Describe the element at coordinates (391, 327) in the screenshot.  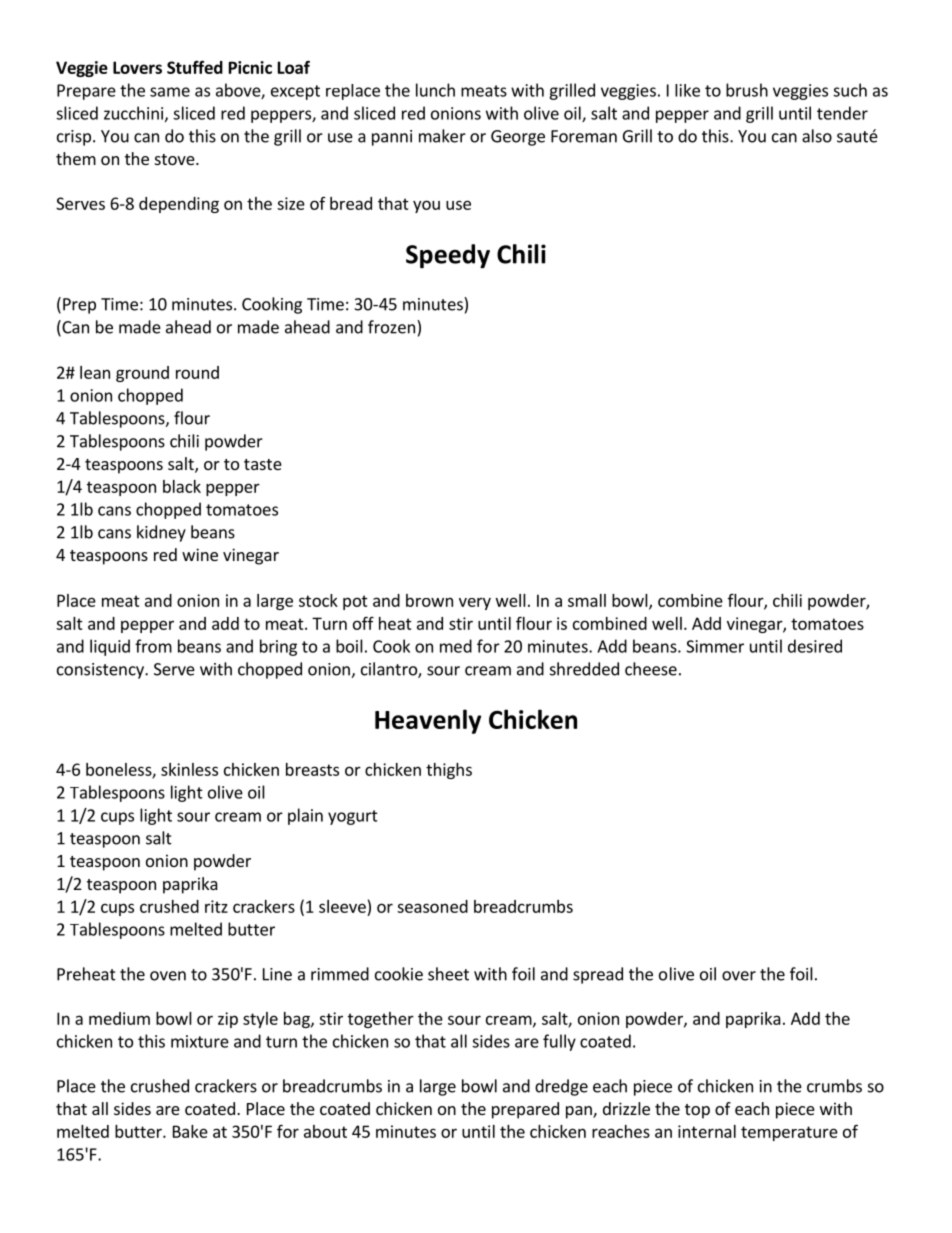
I see `frozen` at that location.
